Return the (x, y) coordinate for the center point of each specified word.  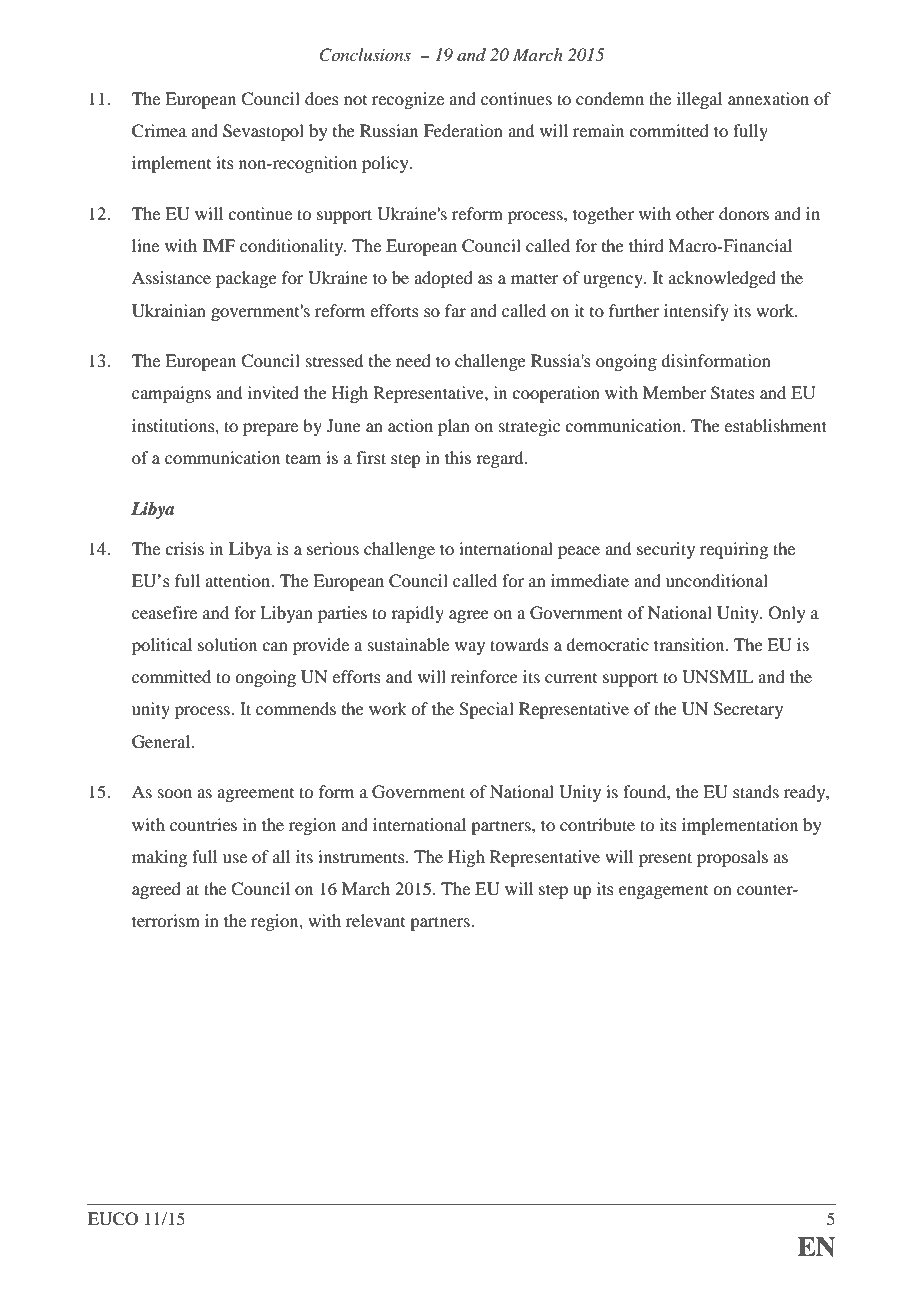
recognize (408, 100)
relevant (375, 920)
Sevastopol (263, 132)
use (235, 858)
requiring (734, 550)
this (458, 457)
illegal (699, 100)
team (303, 459)
